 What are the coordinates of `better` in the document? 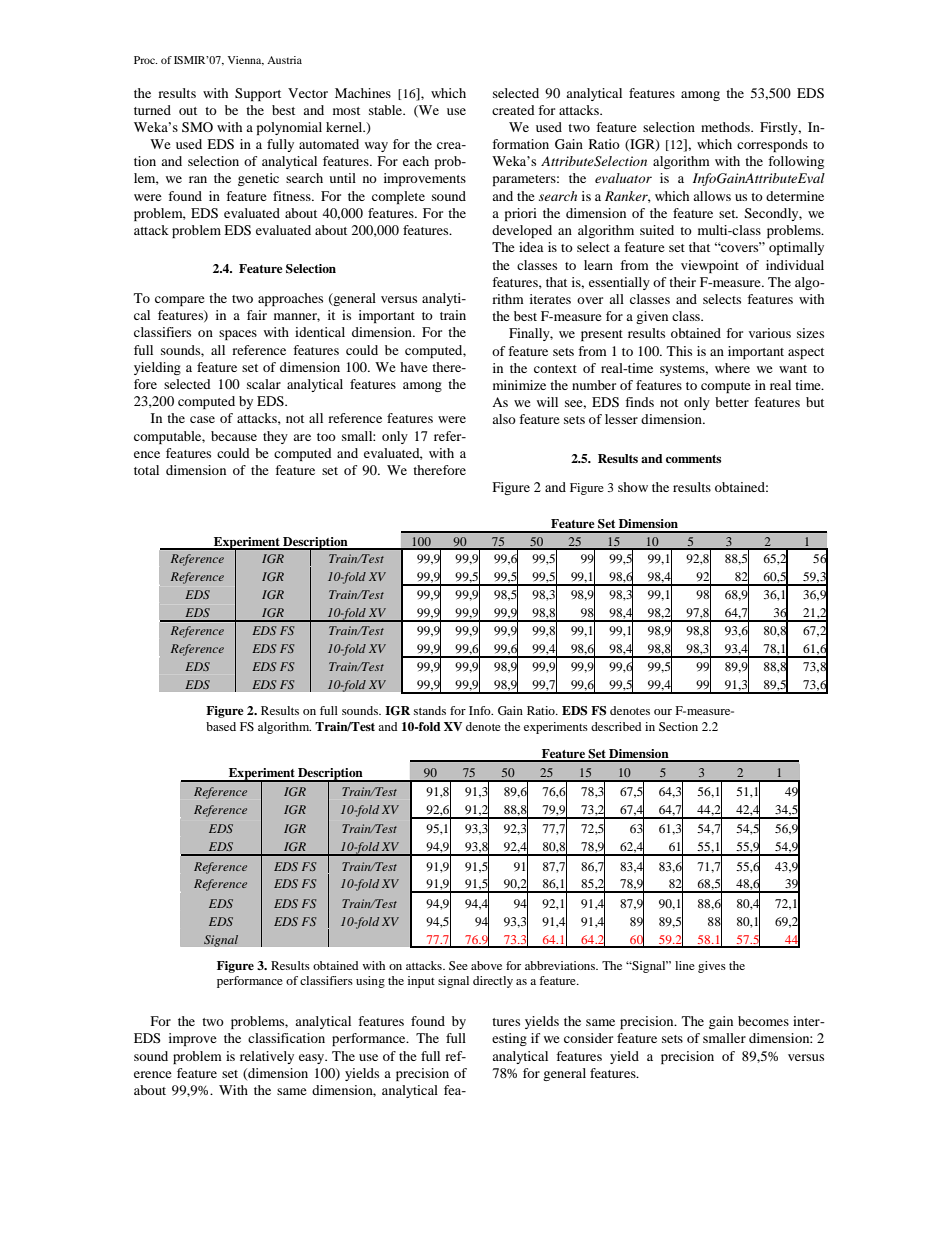 It's located at (732, 402).
